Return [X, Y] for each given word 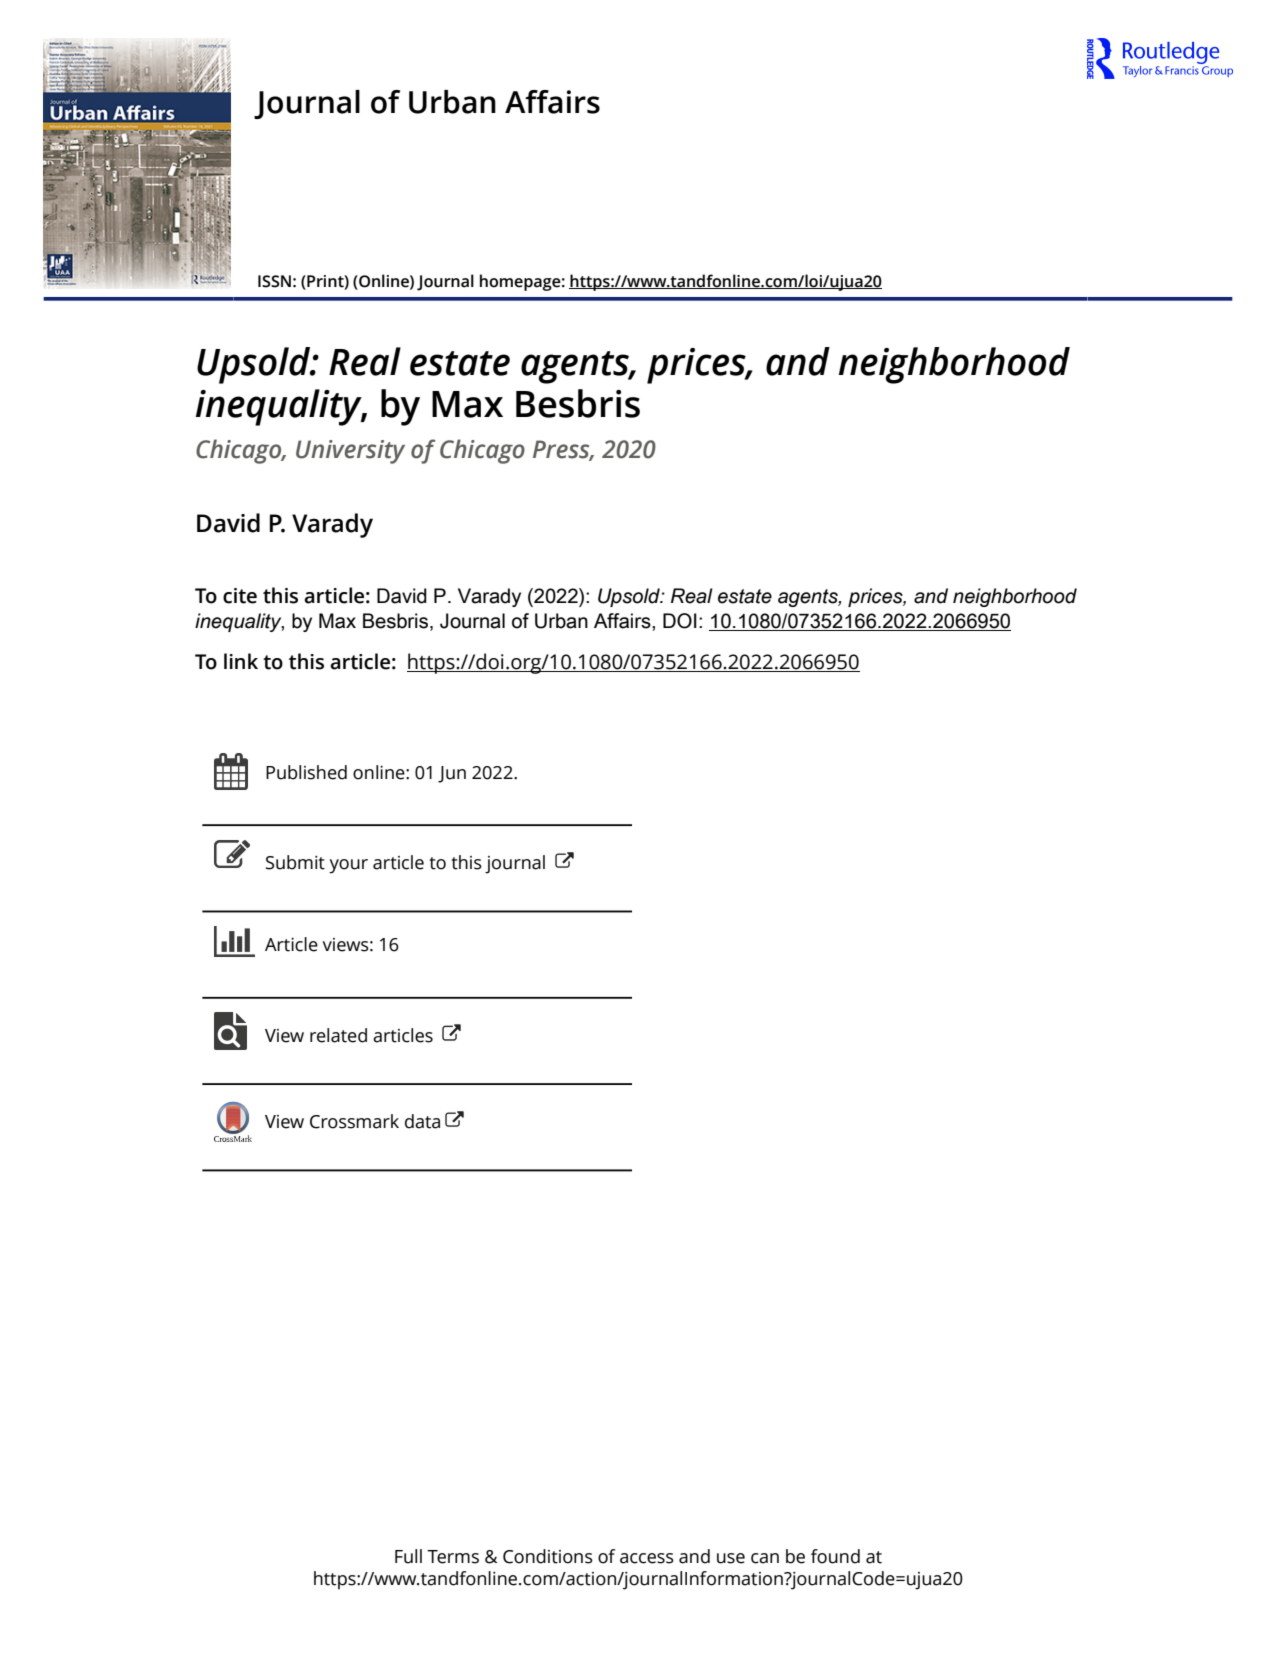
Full [408, 1556]
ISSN [274, 281]
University [350, 452]
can [765, 1558]
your [348, 866]
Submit [295, 862]
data [422, 1121]
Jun [452, 774]
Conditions [548, 1556]
